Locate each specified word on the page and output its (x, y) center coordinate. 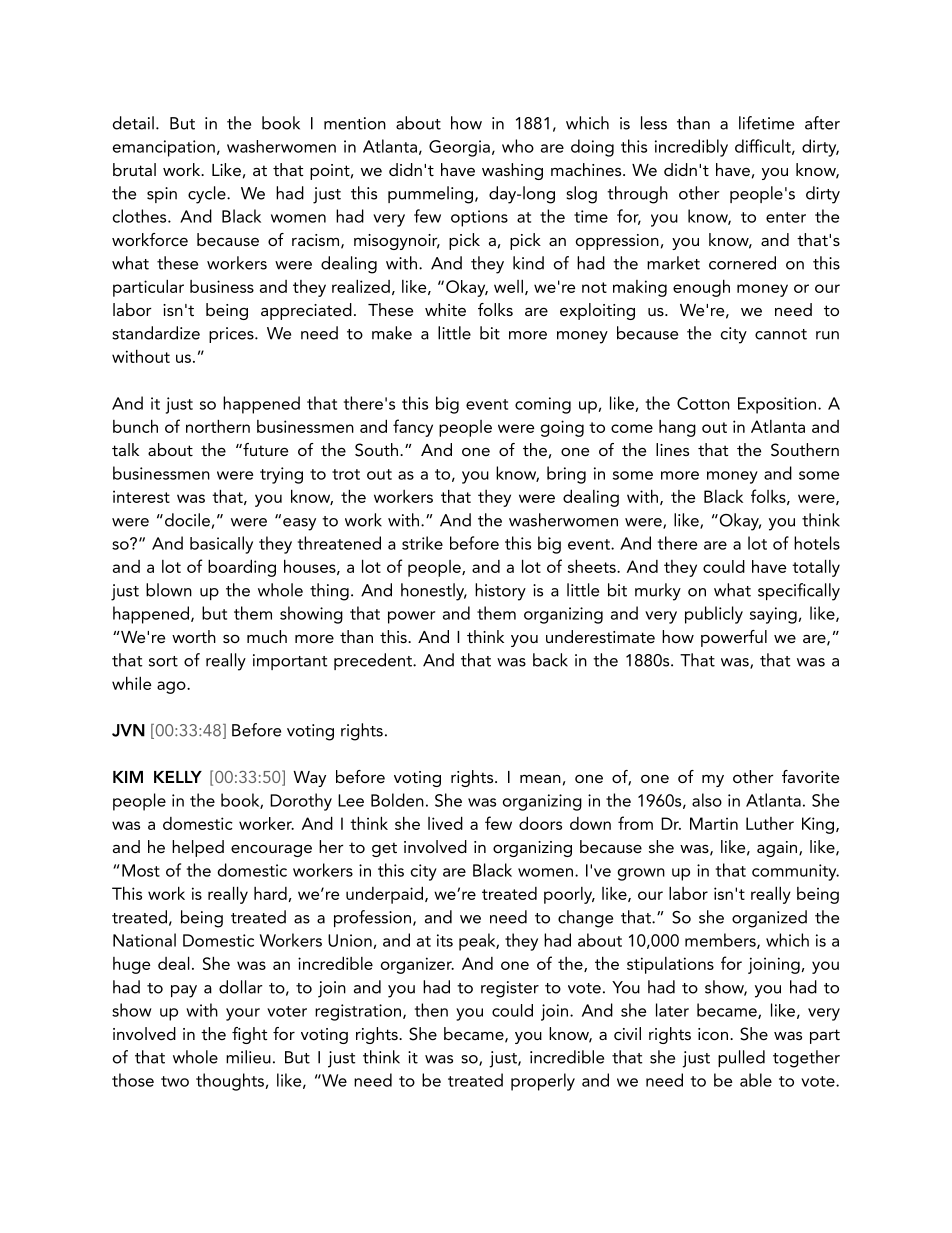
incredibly (691, 148)
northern (218, 426)
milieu (248, 1057)
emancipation (164, 148)
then (431, 1010)
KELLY (178, 777)
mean (540, 778)
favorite (810, 776)
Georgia (459, 148)
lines (672, 449)
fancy (413, 428)
